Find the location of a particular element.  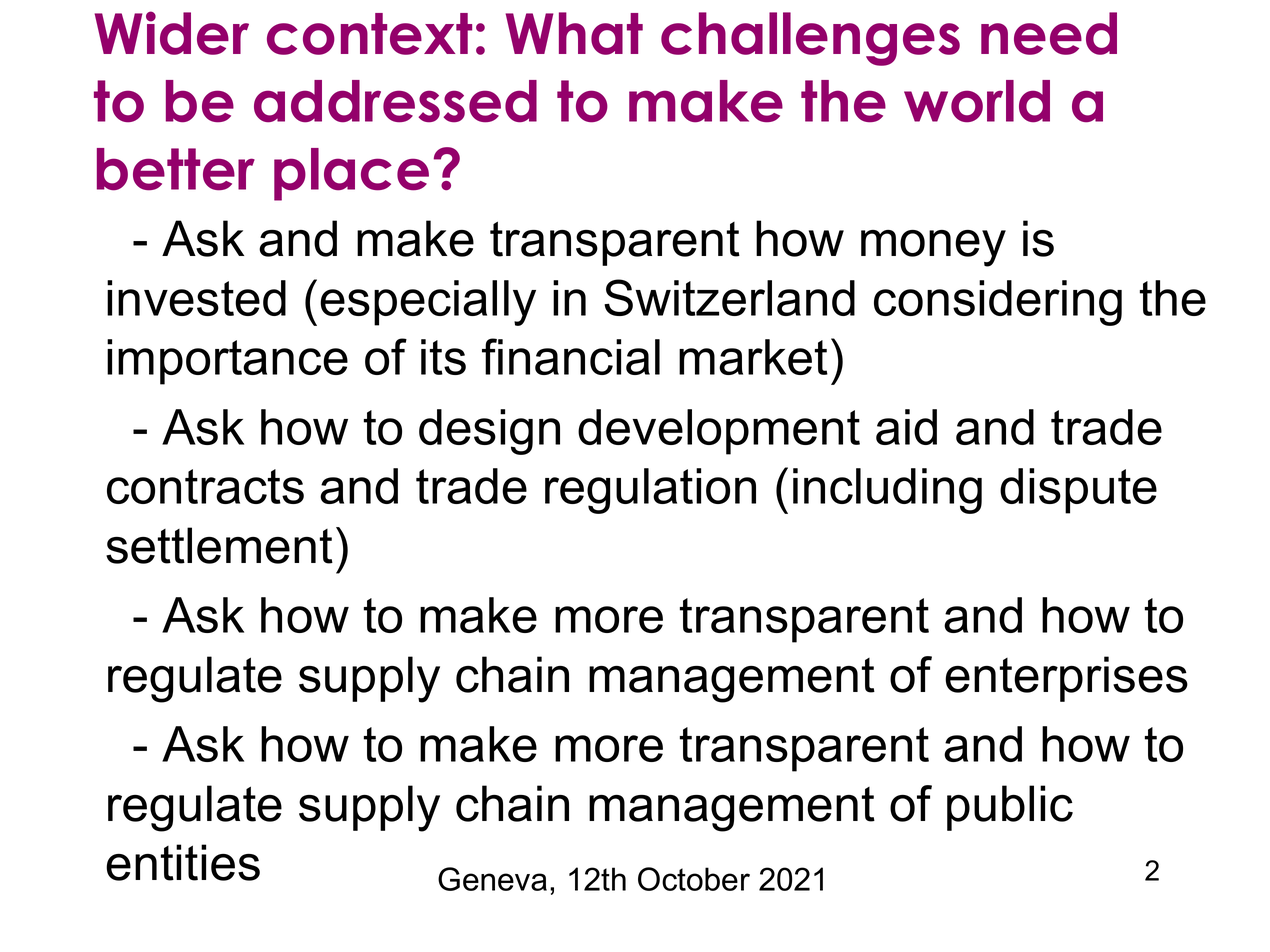

What is located at coordinates (574, 33).
